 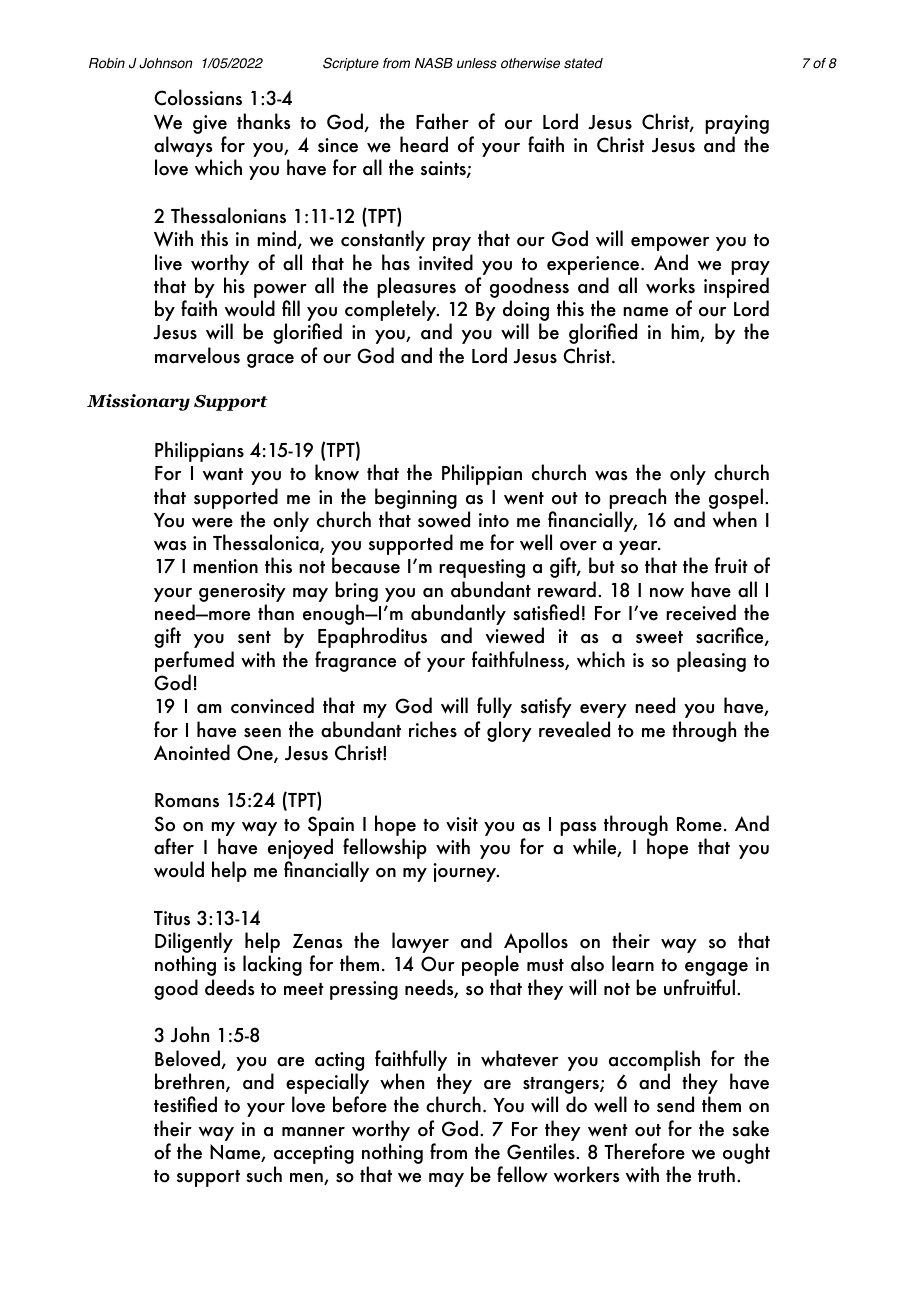 I want to click on bring, so click(x=356, y=593).
